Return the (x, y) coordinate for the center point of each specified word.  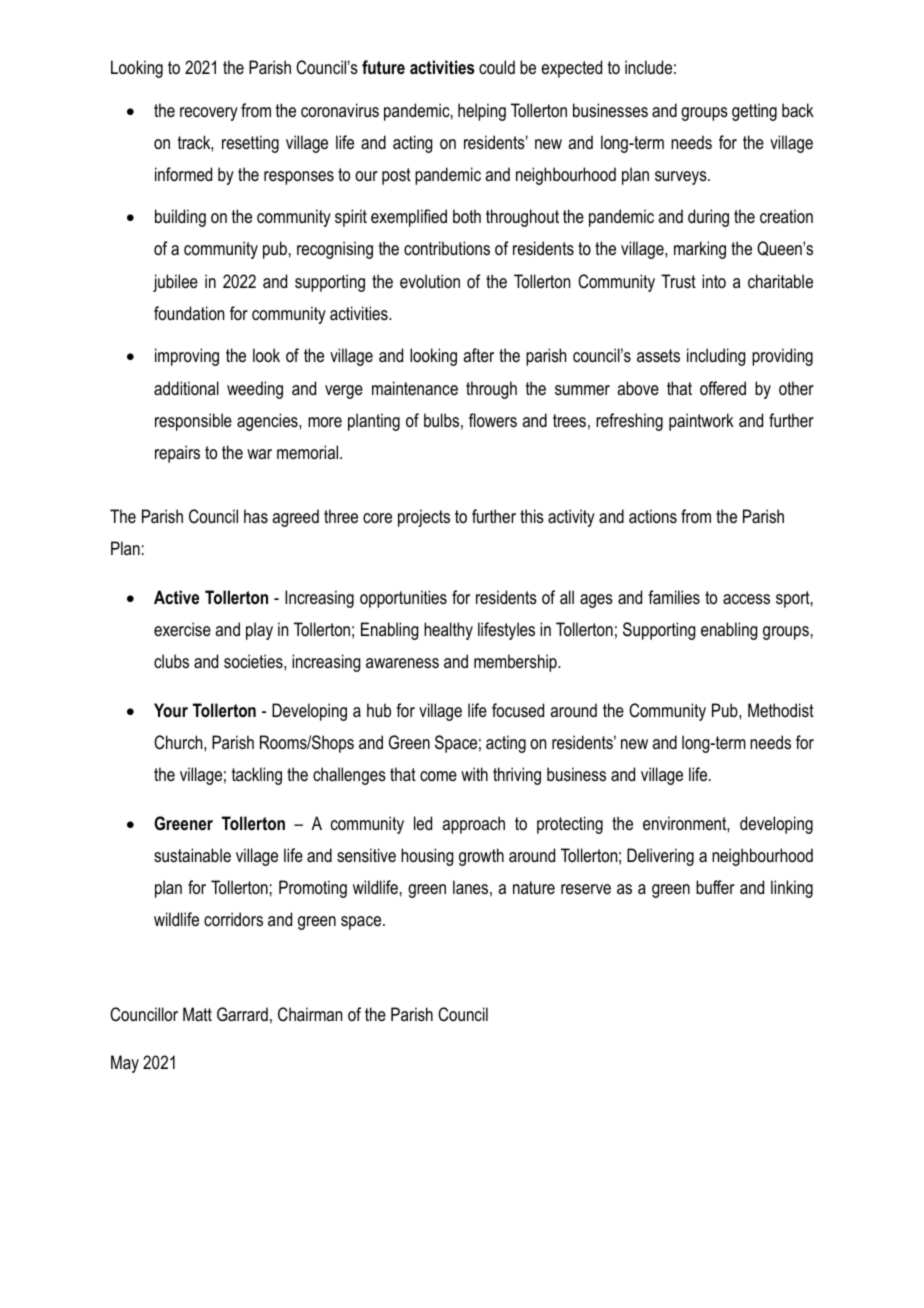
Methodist (781, 710)
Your (171, 710)
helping (482, 112)
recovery (209, 114)
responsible (193, 422)
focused (518, 710)
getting (754, 112)
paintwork (701, 422)
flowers (493, 420)
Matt (197, 1014)
